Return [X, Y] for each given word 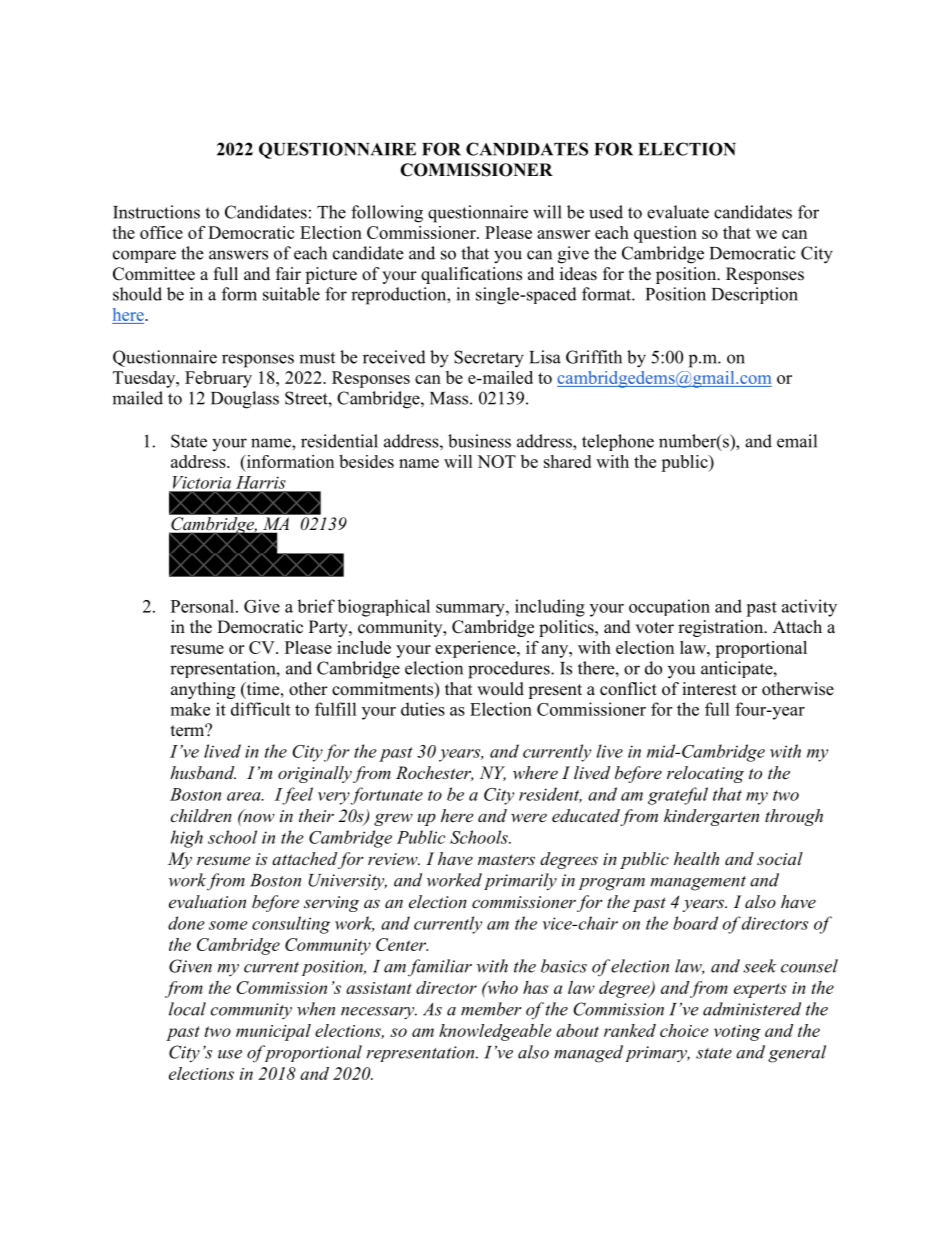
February [218, 379]
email [797, 441]
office [161, 232]
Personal [204, 606]
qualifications [471, 275]
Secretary [489, 359]
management [698, 883]
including [550, 608]
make [190, 709]
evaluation [207, 901]
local [187, 1009]
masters [506, 860]
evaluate [678, 212]
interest [709, 689]
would [500, 689]
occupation [669, 607]
